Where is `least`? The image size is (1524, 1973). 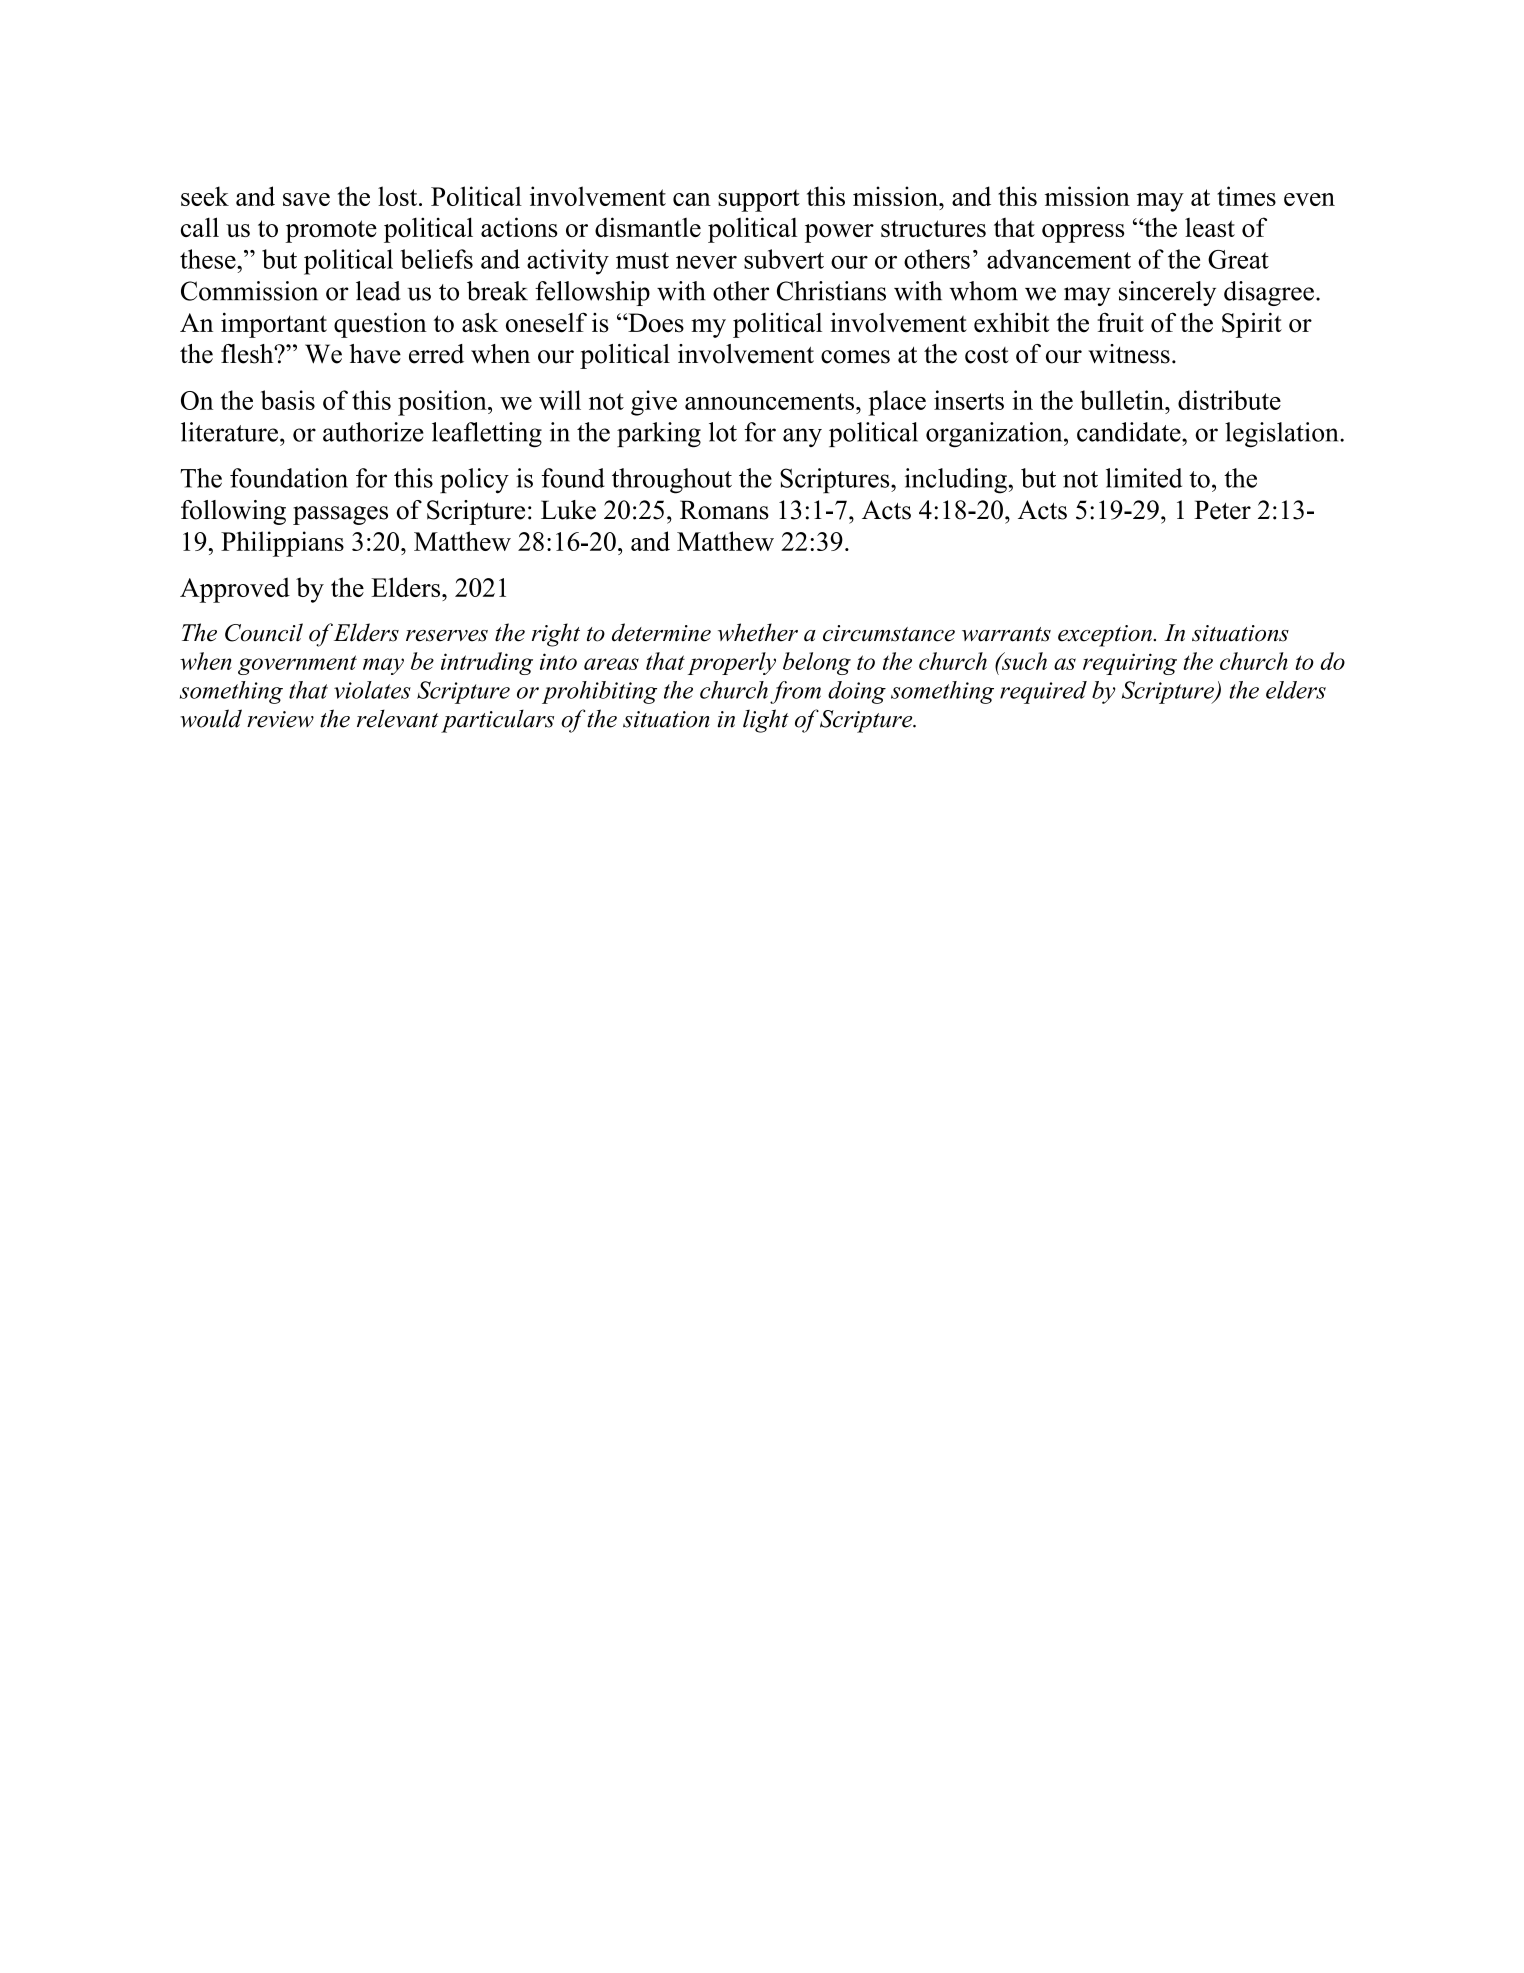 least is located at coordinates (1210, 227).
